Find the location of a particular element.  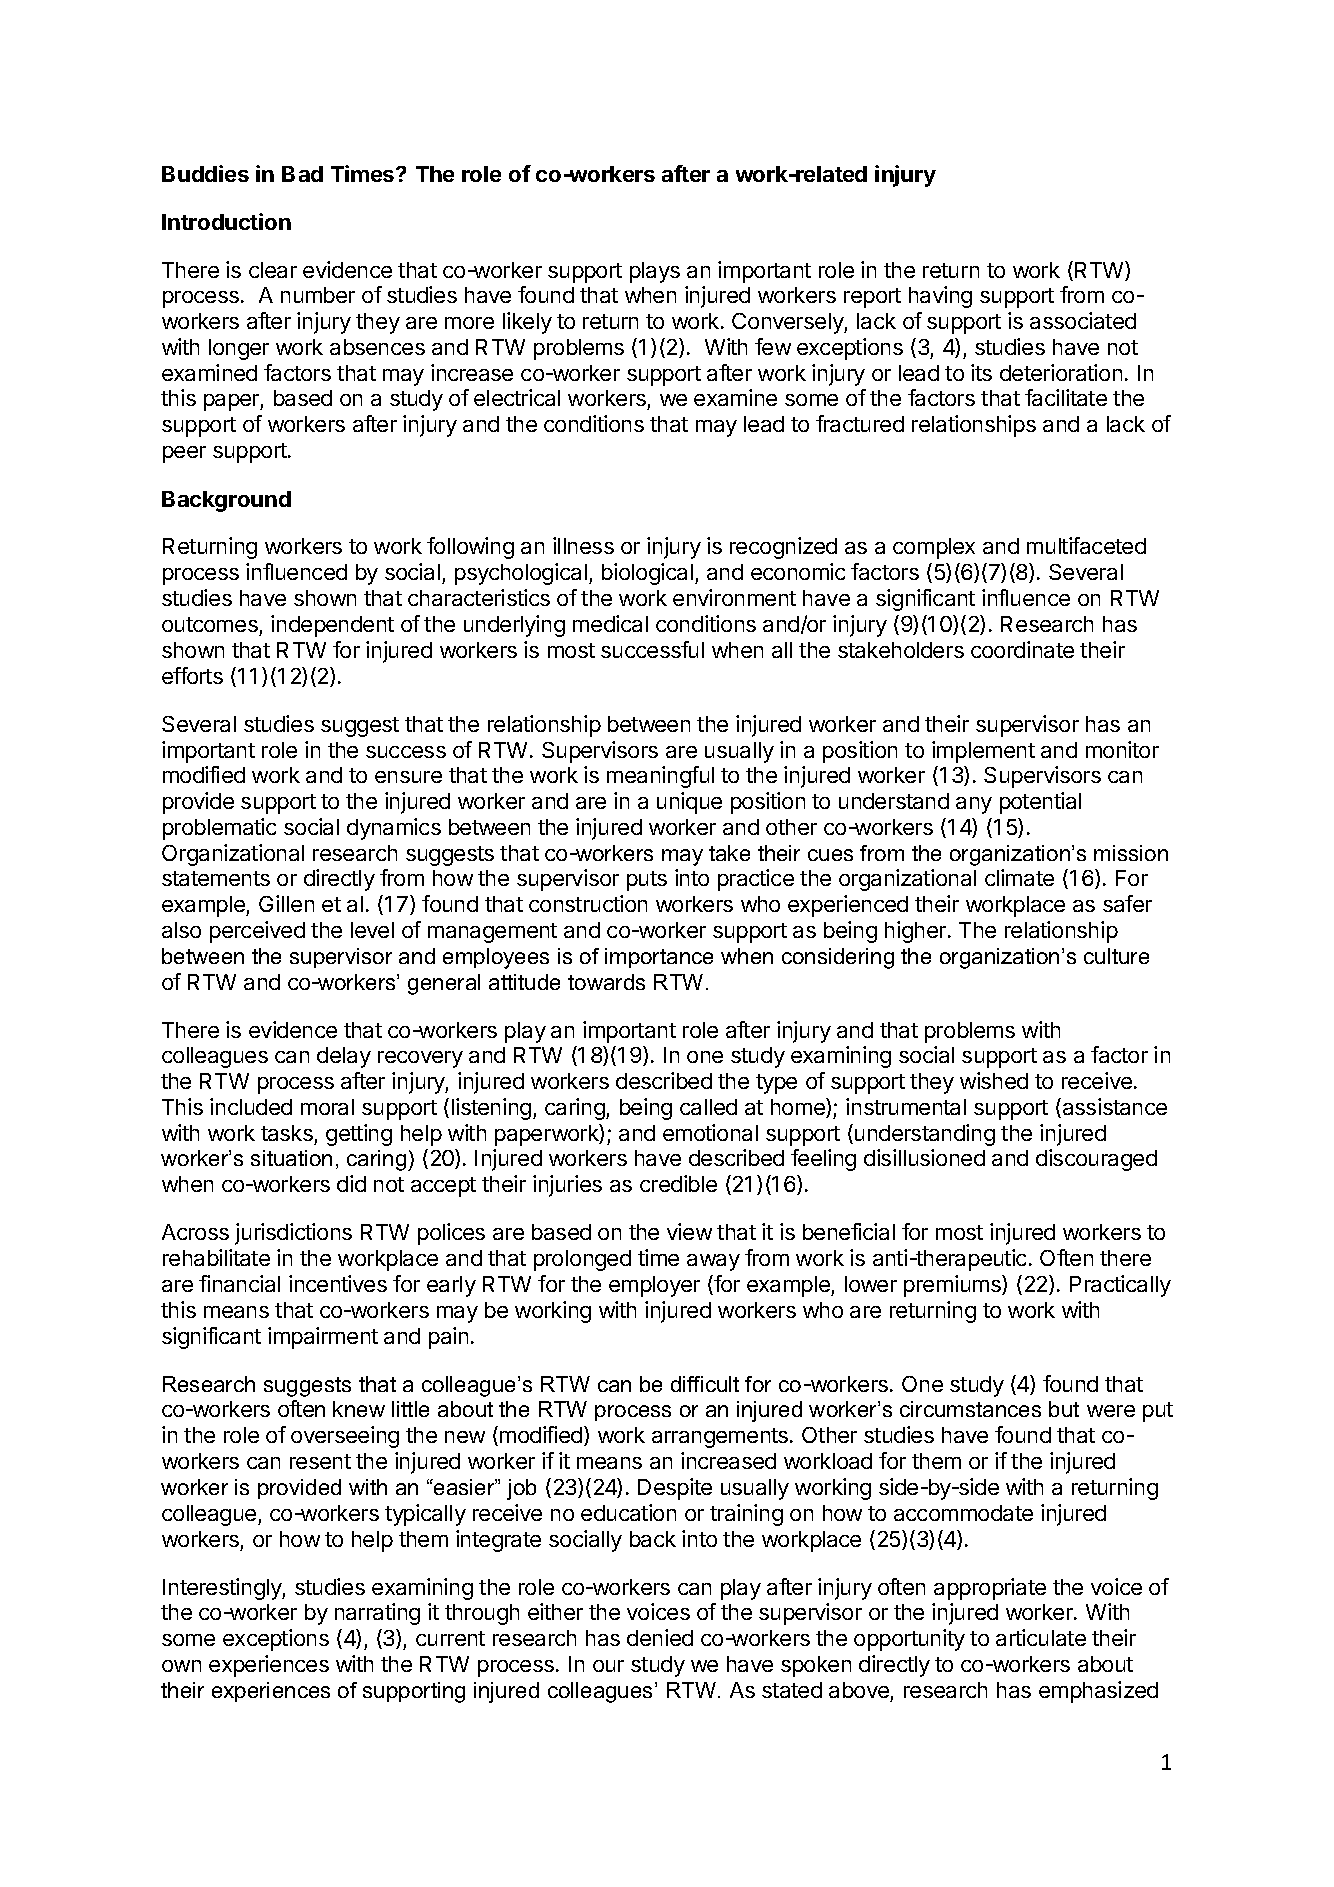

credible is located at coordinates (678, 1183).
